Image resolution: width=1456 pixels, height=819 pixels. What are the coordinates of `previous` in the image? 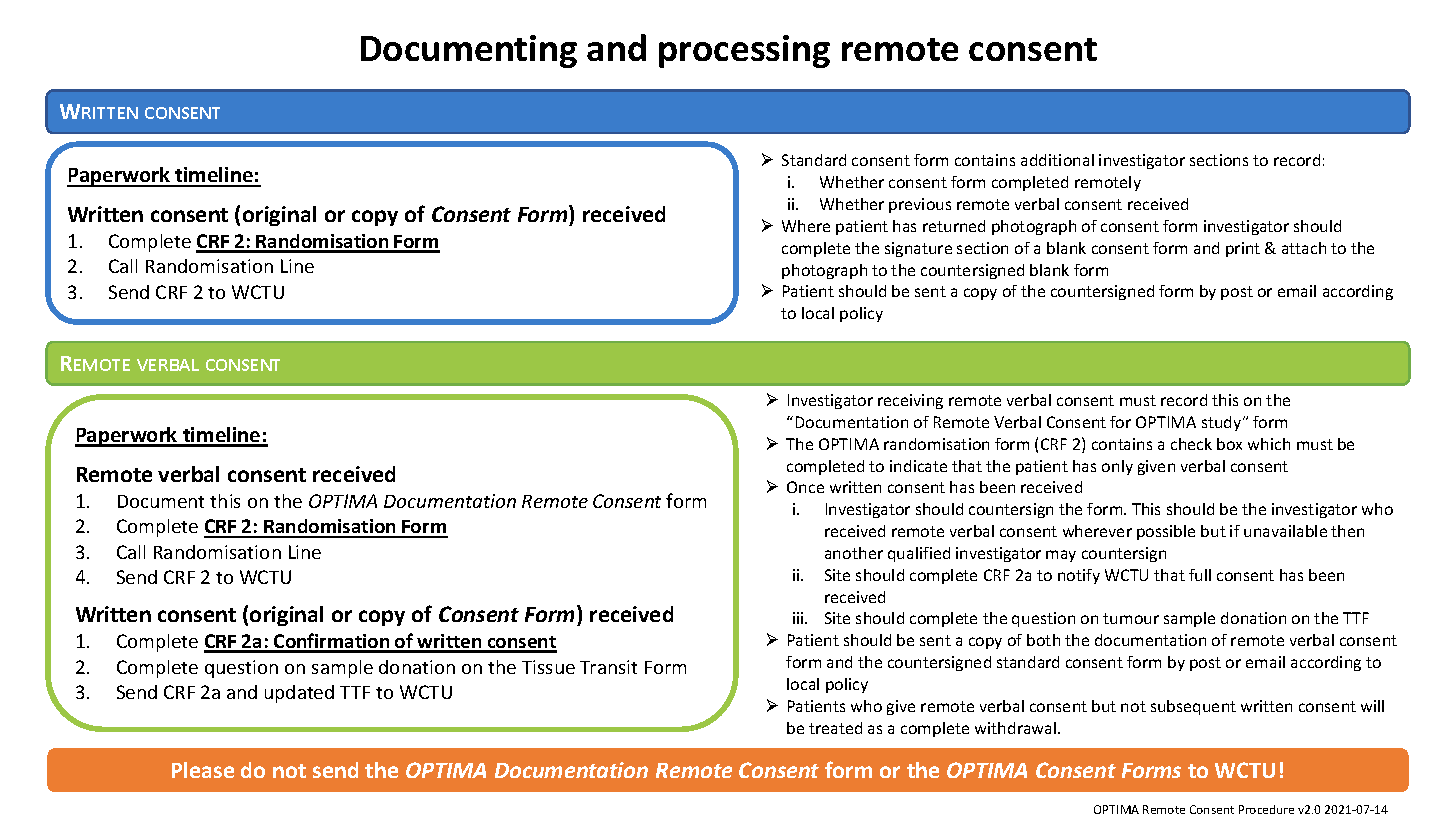 It's located at (920, 205).
